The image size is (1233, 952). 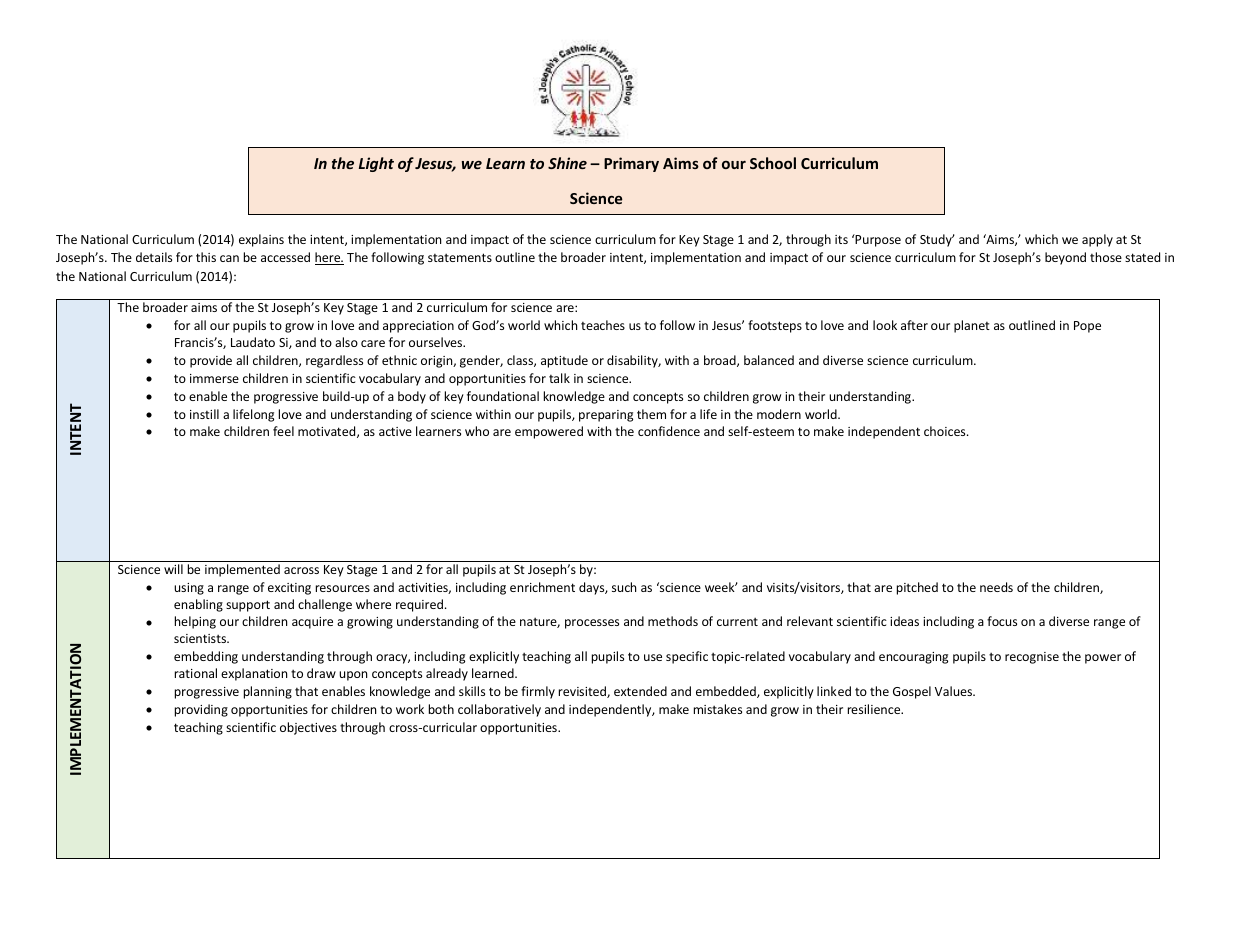 What do you see at coordinates (376, 164) in the document?
I see `Light` at bounding box center [376, 164].
